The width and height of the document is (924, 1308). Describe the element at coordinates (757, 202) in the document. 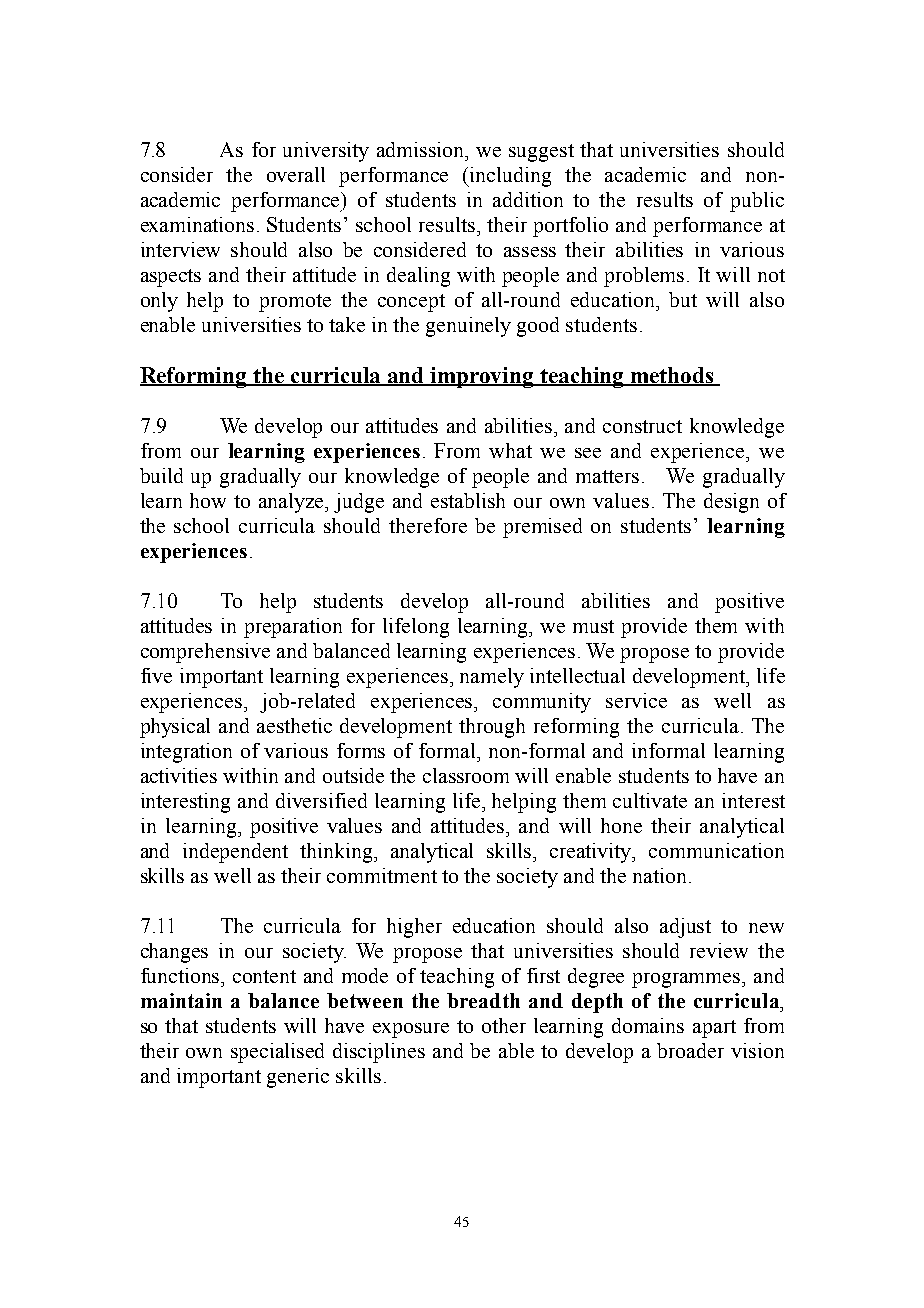

I see `public` at that location.
